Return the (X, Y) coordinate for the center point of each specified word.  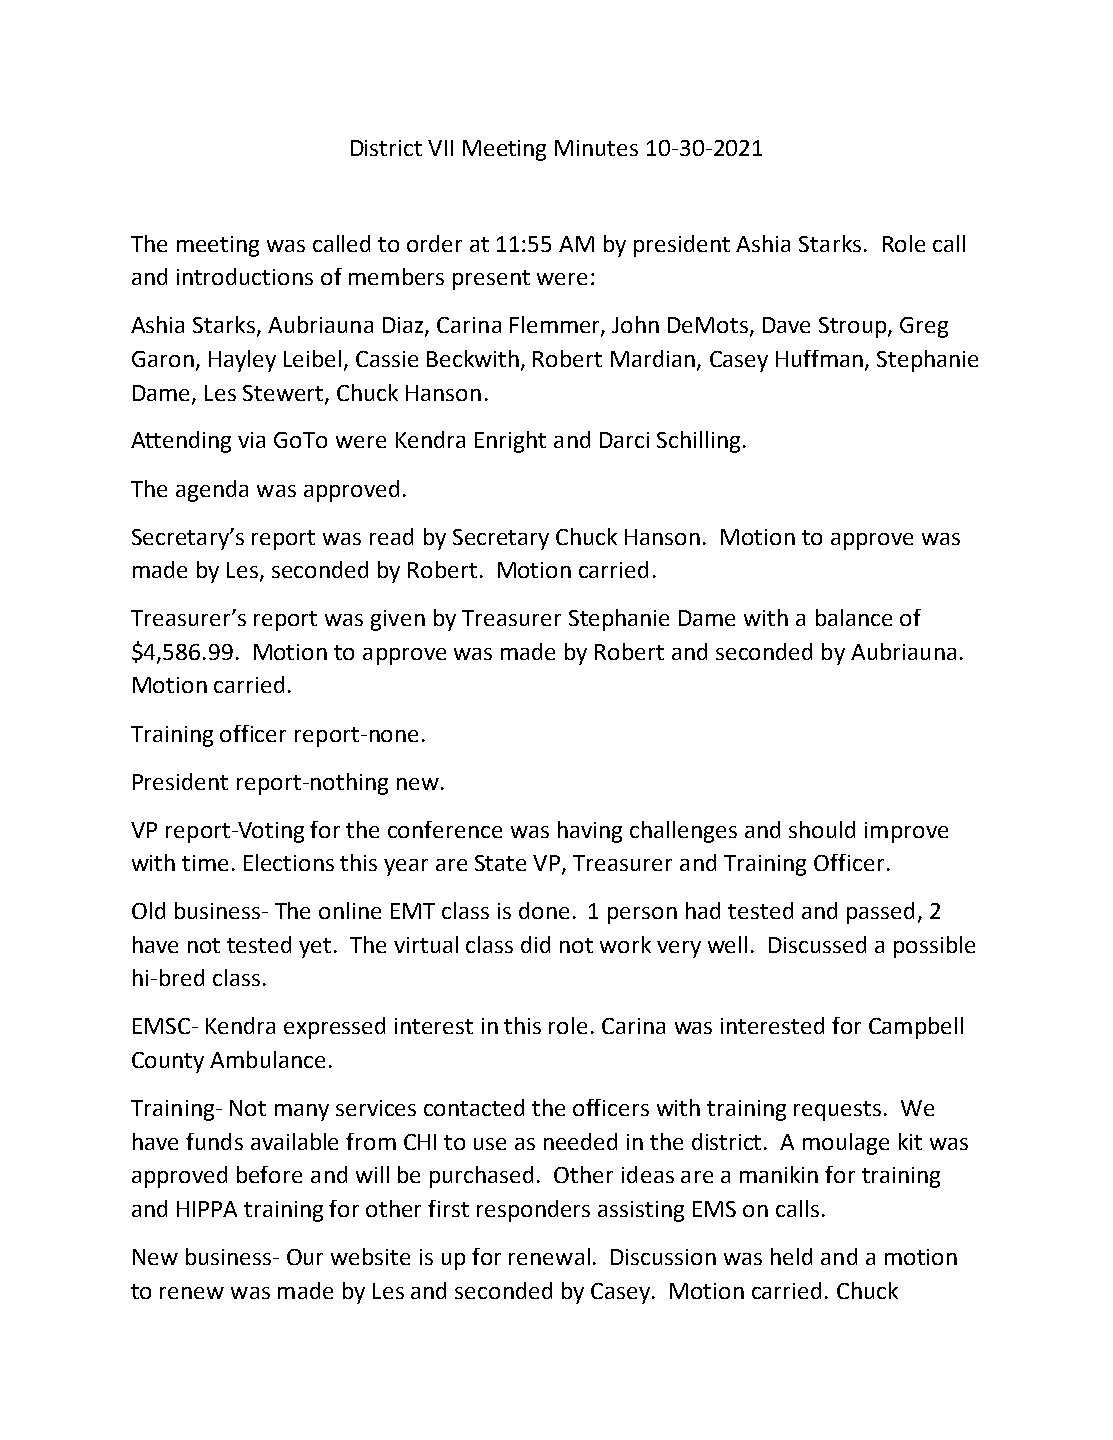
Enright (510, 442)
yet (315, 948)
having (590, 832)
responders (533, 1211)
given (398, 620)
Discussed (817, 944)
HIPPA (207, 1209)
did (535, 944)
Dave (786, 325)
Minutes (596, 148)
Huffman (819, 358)
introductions (245, 276)
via (251, 440)
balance (854, 617)
